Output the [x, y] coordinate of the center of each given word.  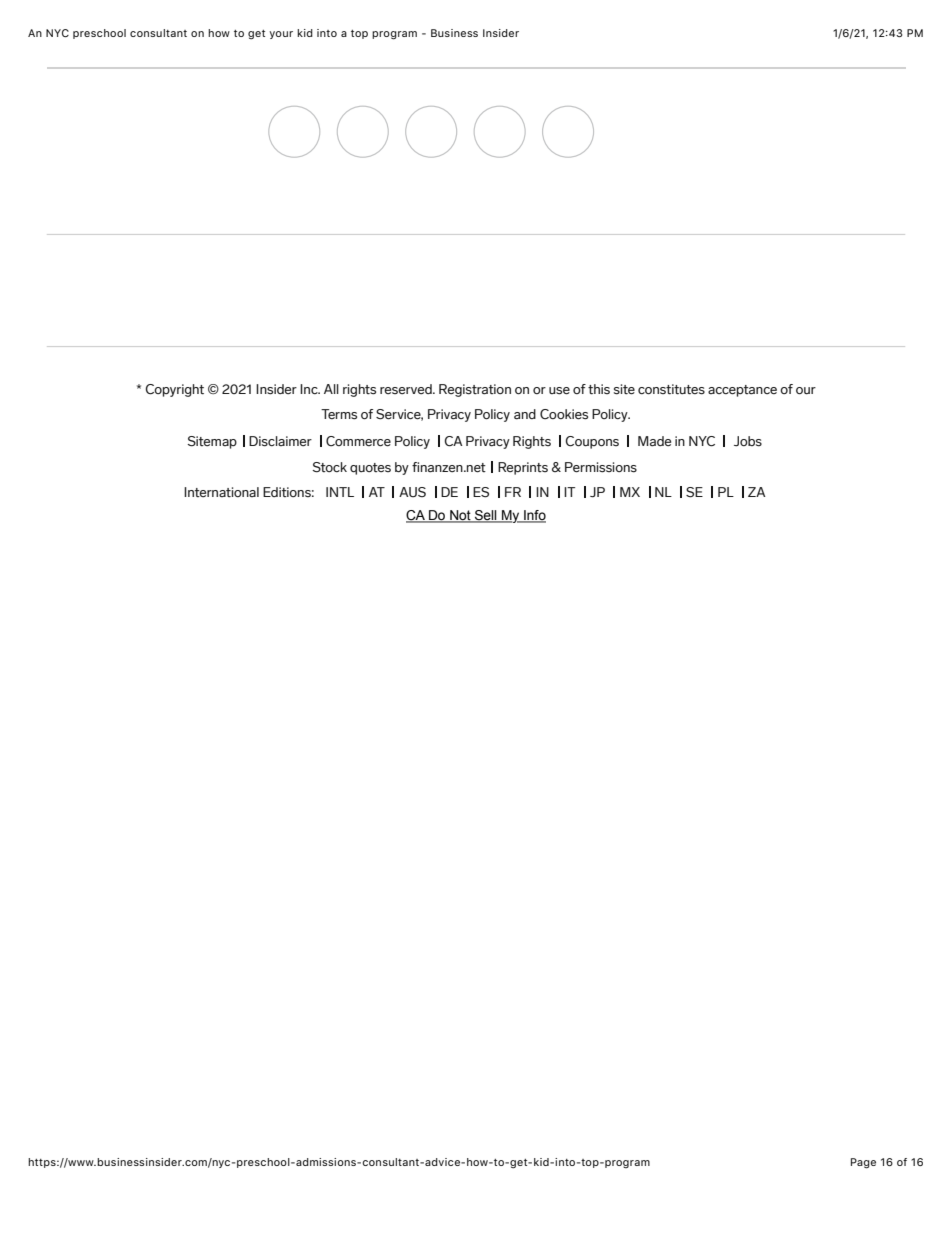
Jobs [748, 441]
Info [534, 516]
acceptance [742, 391]
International [221, 492]
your [281, 35]
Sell [486, 516]
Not [460, 516]
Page [863, 1163]
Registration [475, 390]
